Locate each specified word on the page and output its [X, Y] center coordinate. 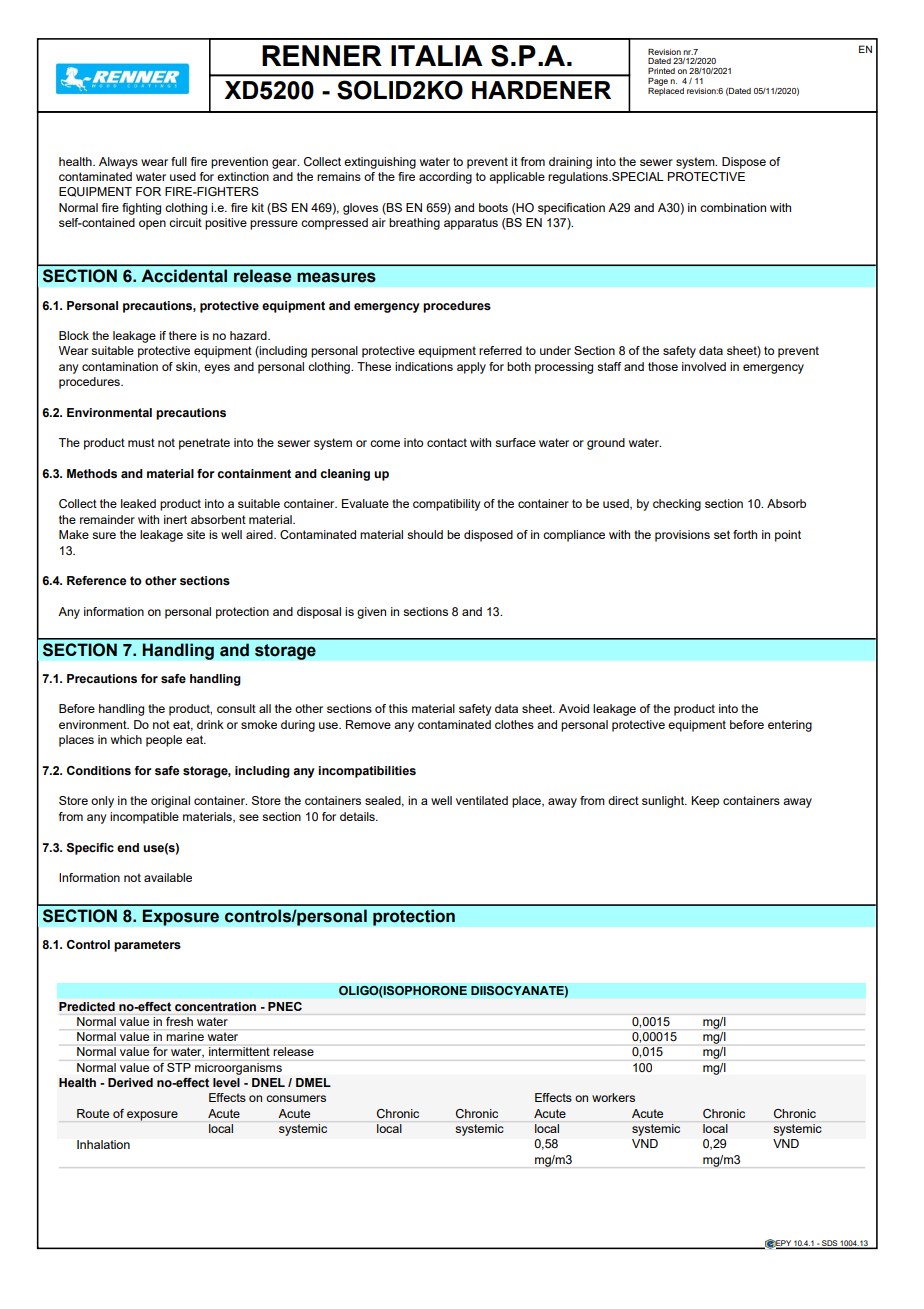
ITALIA [437, 55]
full [179, 161]
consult [236, 708]
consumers [296, 1098]
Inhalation [103, 1144]
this [398, 708]
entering [790, 726]
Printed [661, 71]
